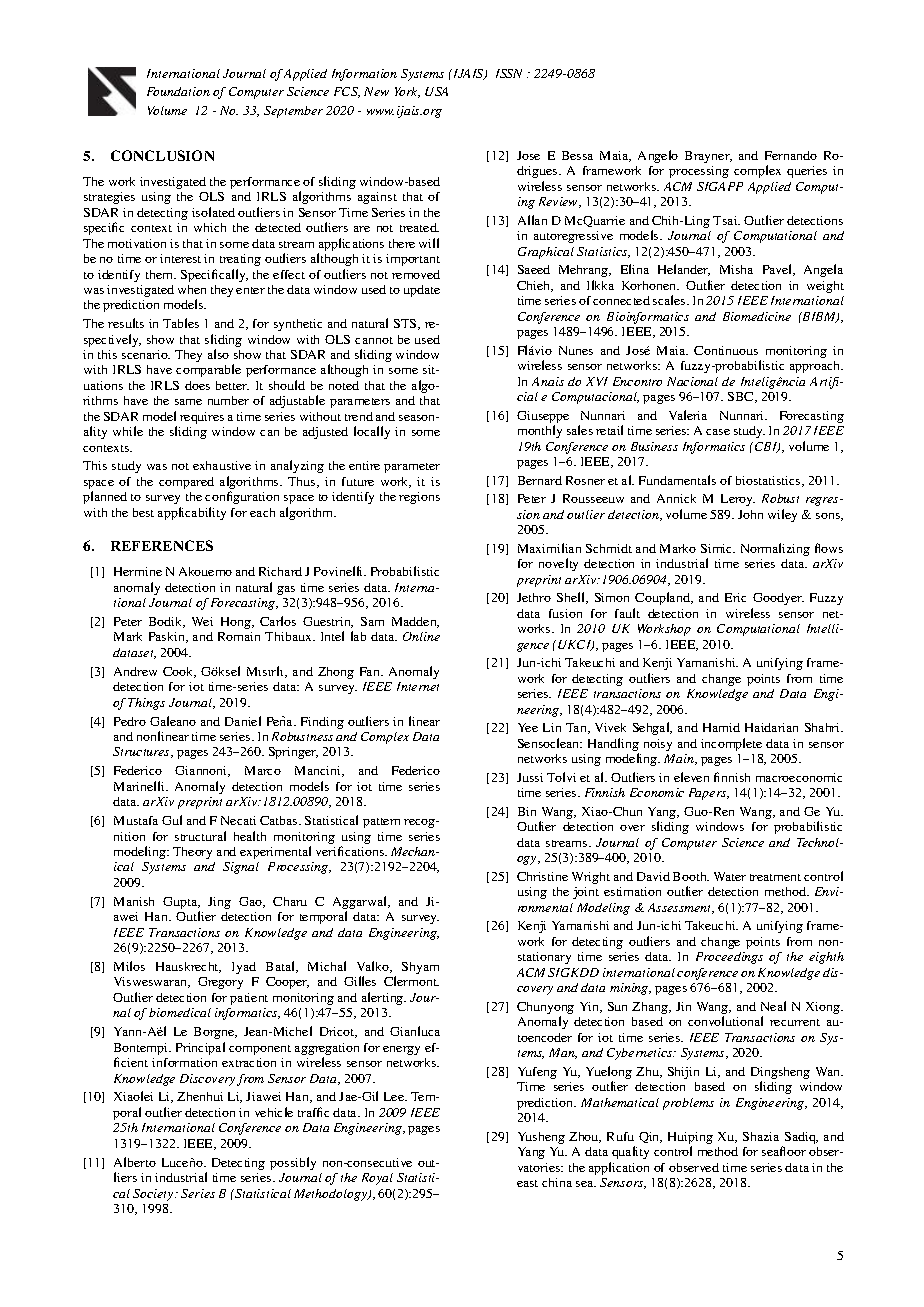 The width and height of the document is (924, 1307). Describe the element at coordinates (784, 1151) in the document. I see `seafloor` at that location.
